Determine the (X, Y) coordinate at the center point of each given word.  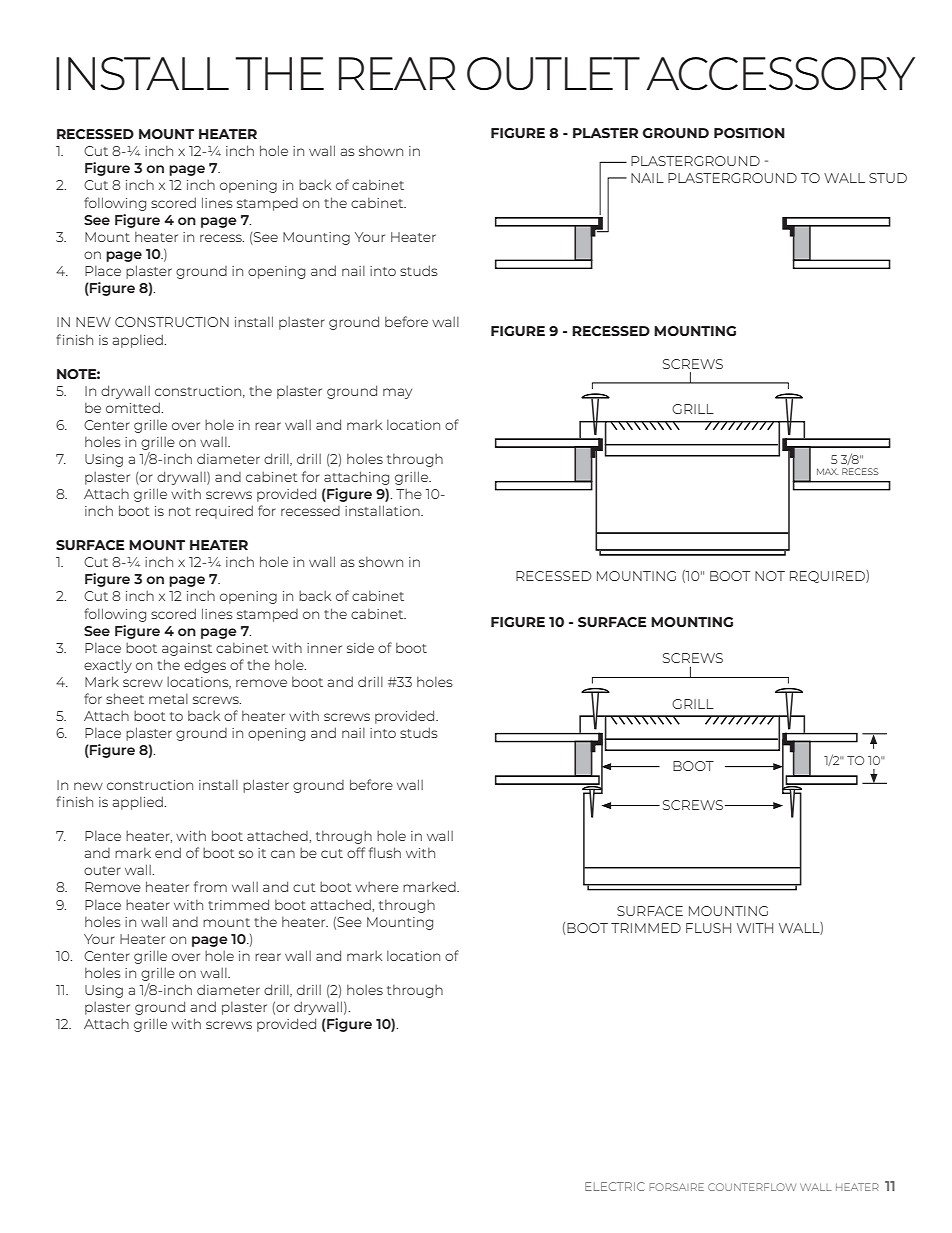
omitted (134, 407)
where (377, 887)
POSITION (749, 133)
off (356, 852)
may (397, 393)
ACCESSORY (780, 74)
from (210, 886)
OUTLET (553, 74)
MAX (828, 471)
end (168, 852)
